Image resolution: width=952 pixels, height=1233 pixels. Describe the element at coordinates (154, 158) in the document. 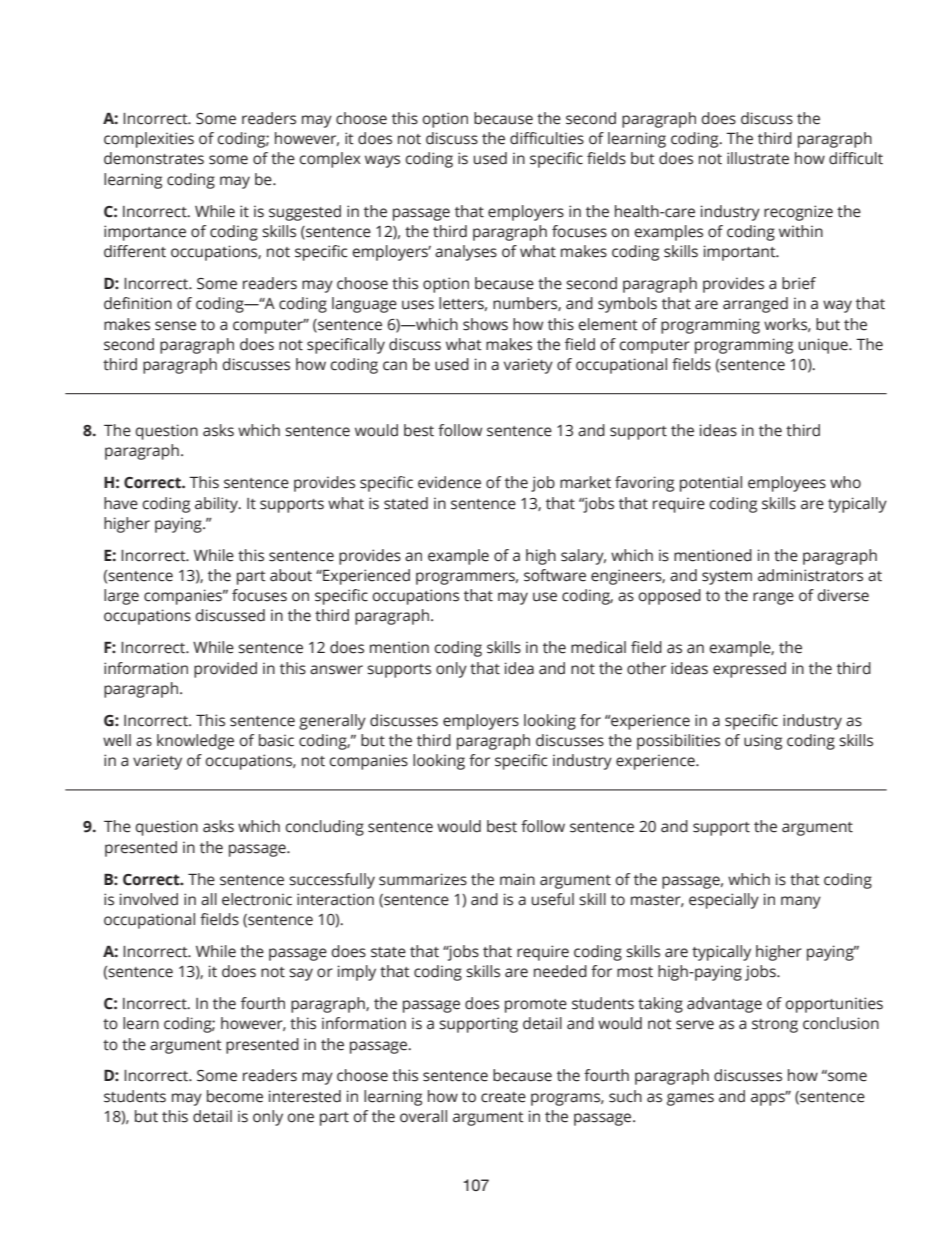

I see `demonstrates` at that location.
